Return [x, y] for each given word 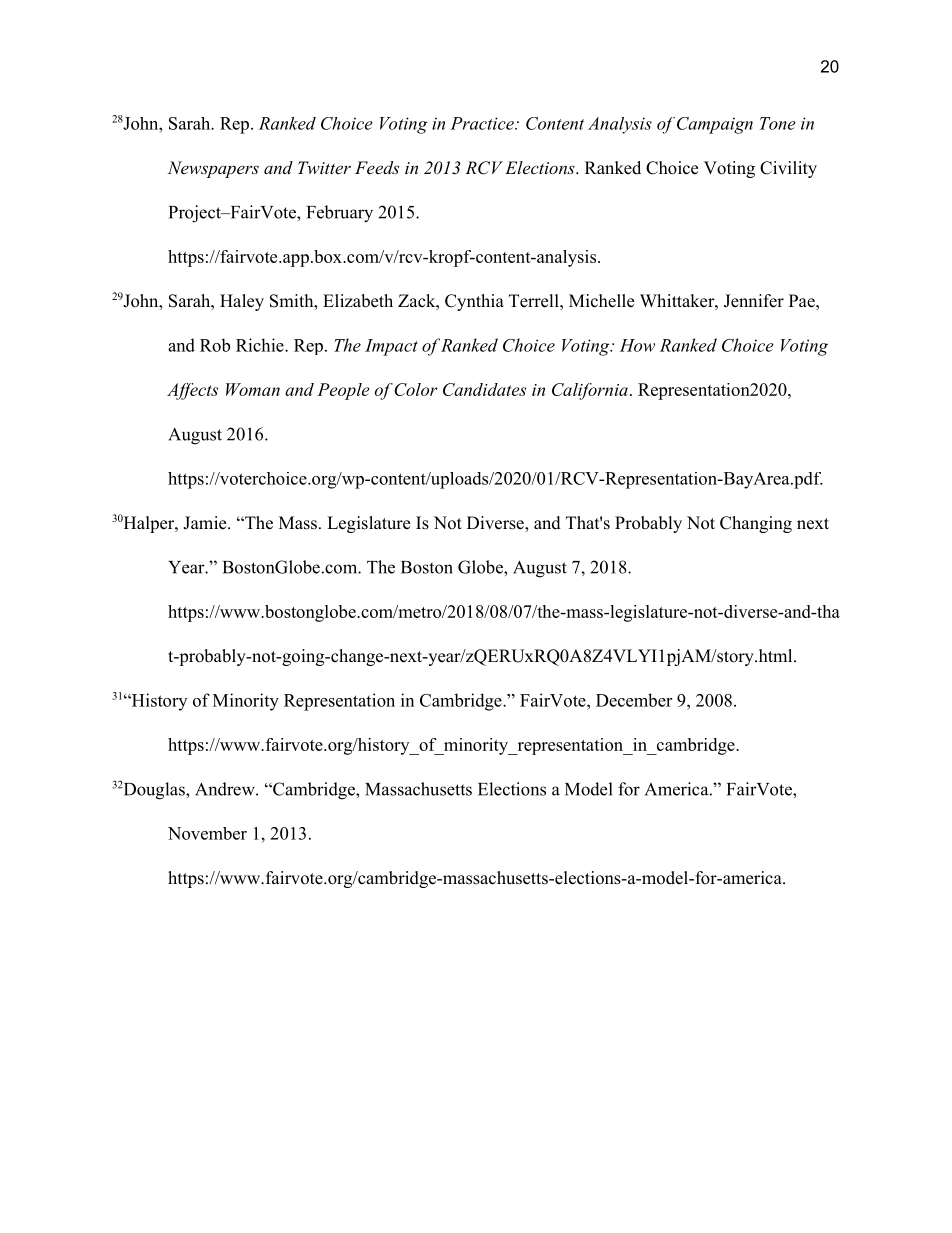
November [207, 833]
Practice [483, 123]
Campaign [715, 125]
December [634, 700]
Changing [756, 524]
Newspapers [213, 169]
